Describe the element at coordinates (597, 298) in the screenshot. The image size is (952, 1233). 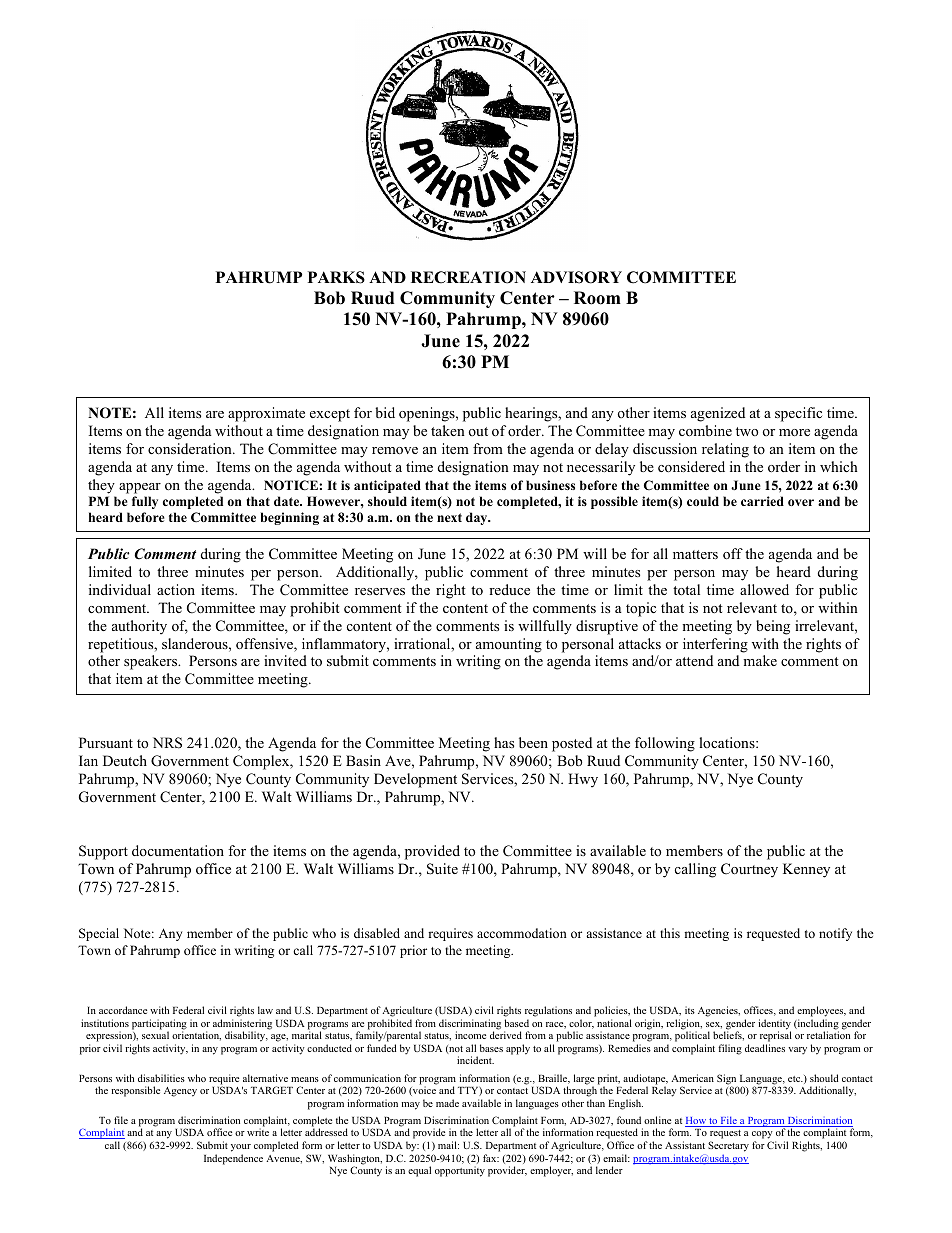
I see `Room` at that location.
